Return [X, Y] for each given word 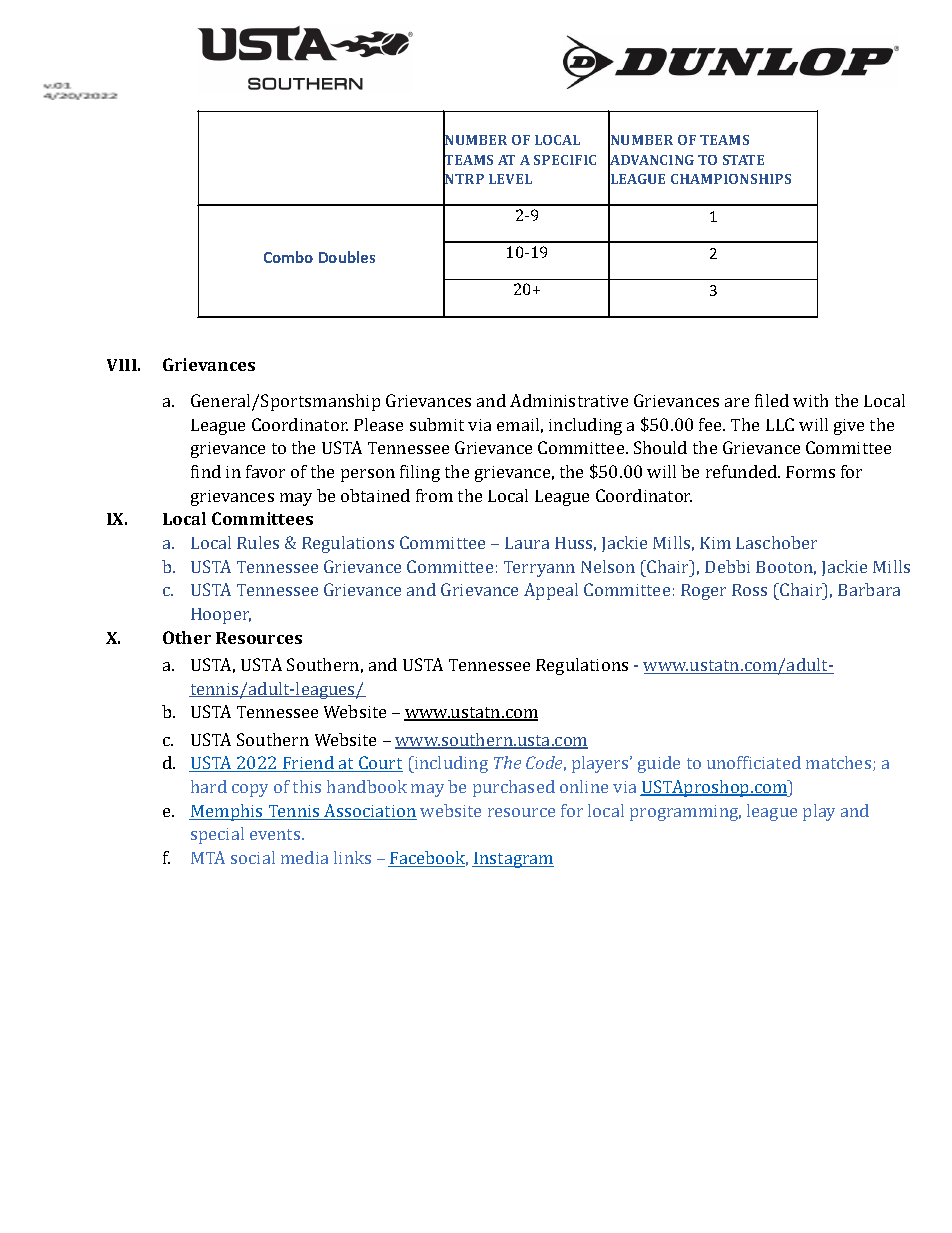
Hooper [221, 616]
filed [772, 400]
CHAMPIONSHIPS [731, 179]
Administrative [569, 400]
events [276, 834]
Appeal [551, 591]
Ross [749, 590]
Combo [288, 257]
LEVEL [510, 179]
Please [378, 424]
